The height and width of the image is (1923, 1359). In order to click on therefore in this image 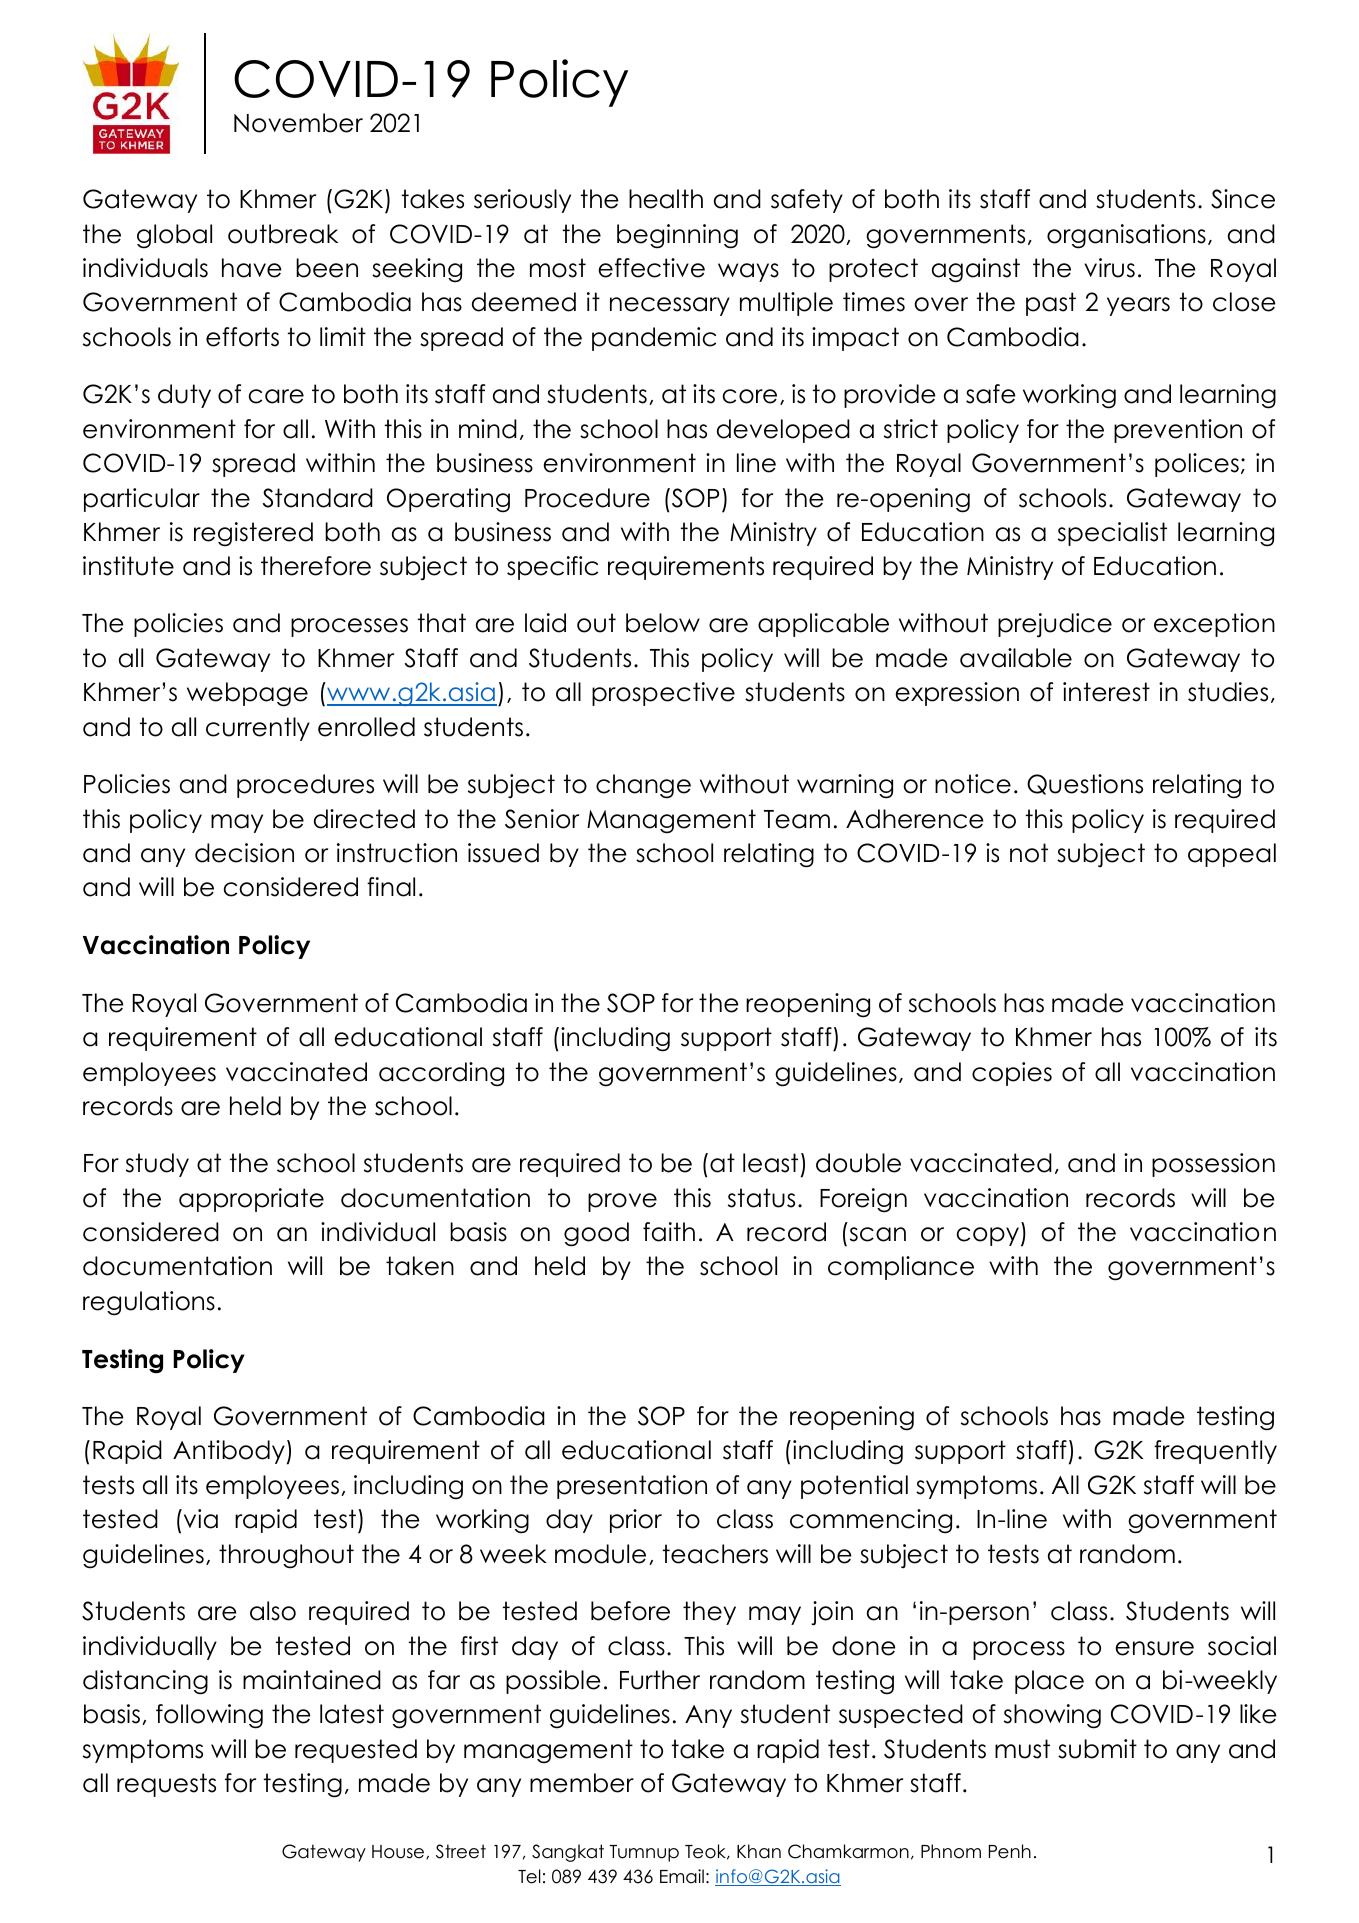, I will do `click(316, 566)`.
